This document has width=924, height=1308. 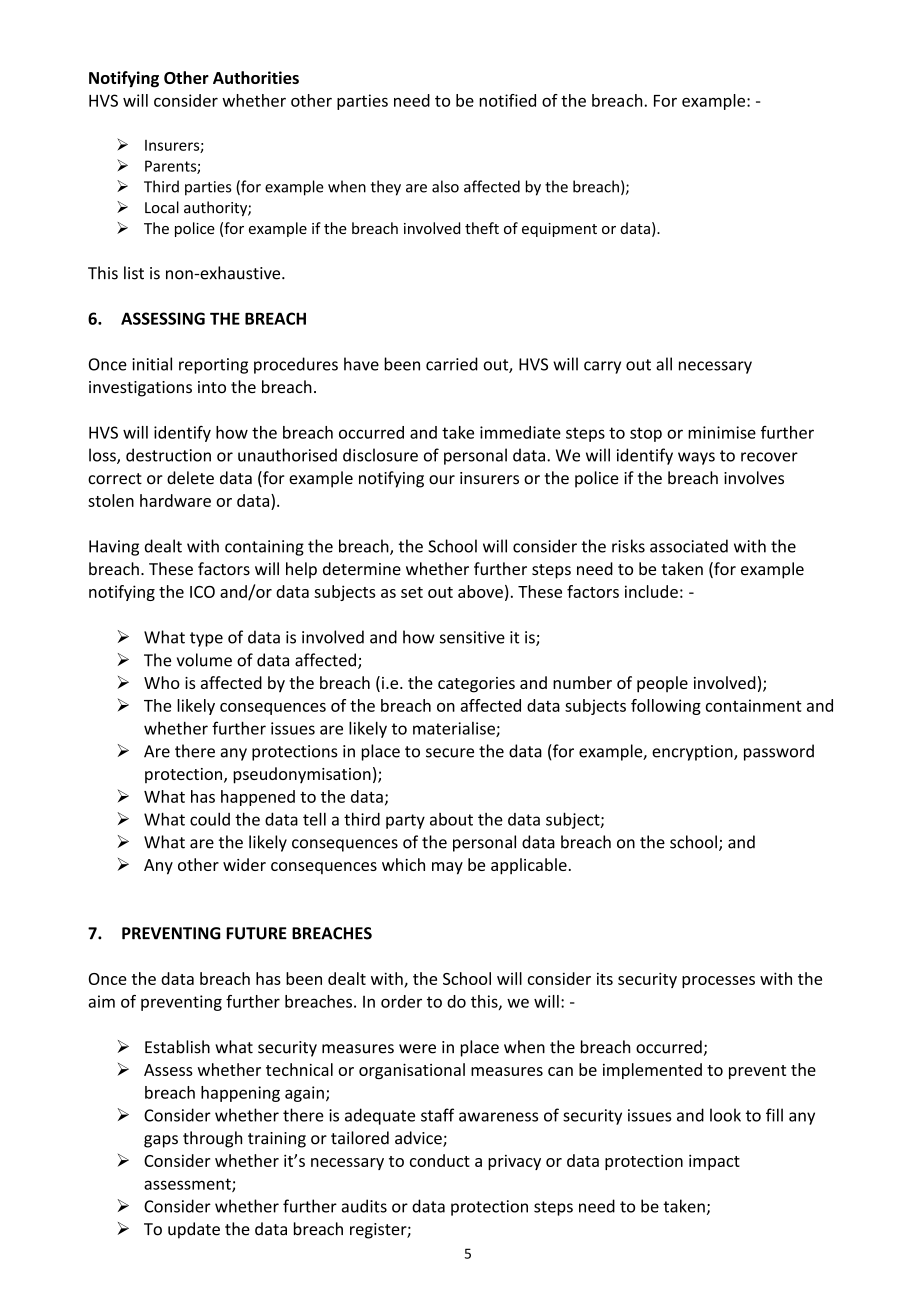 What do you see at coordinates (664, 364) in the document?
I see `all` at bounding box center [664, 364].
